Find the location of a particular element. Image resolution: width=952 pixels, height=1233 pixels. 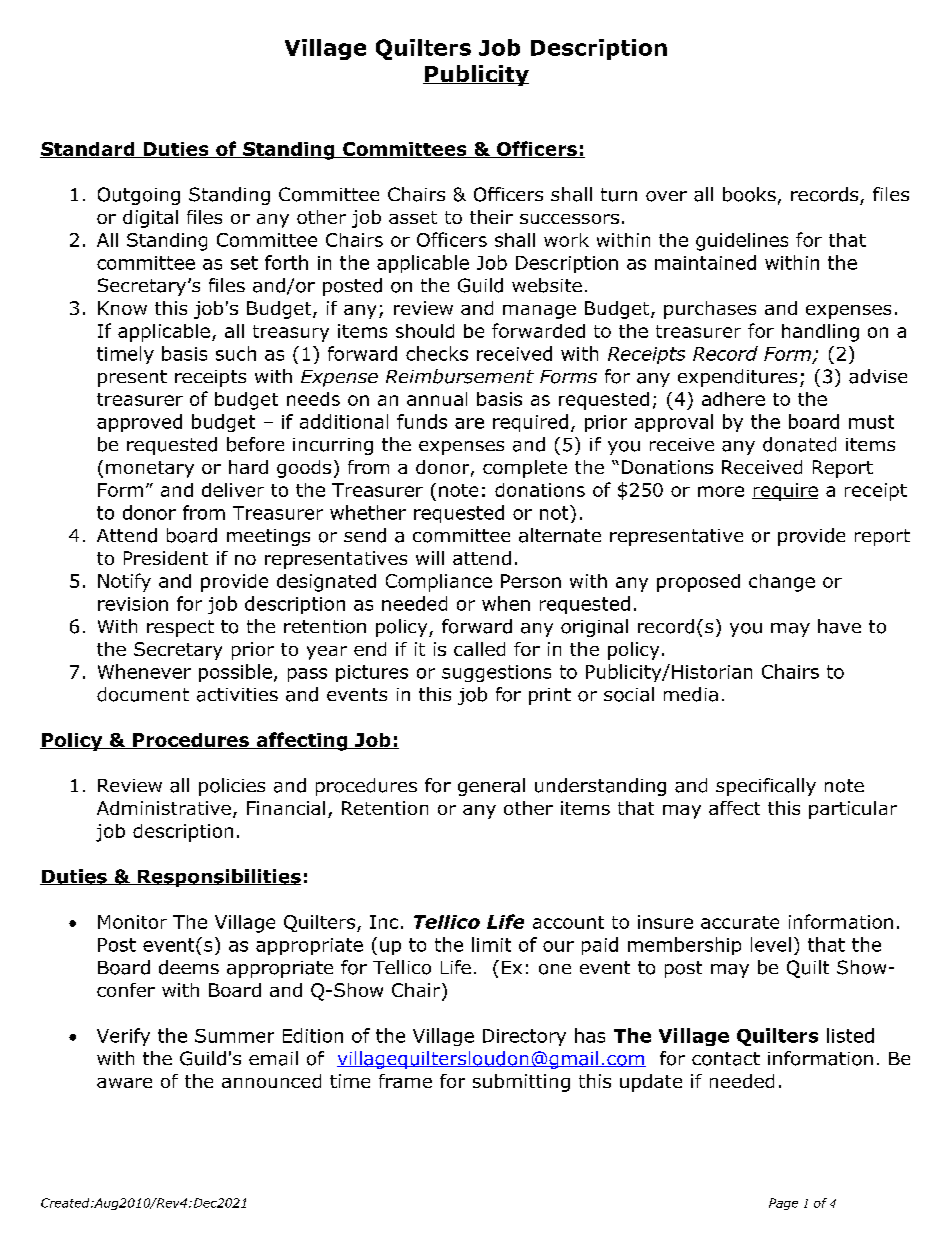

Reimbursement is located at coordinates (460, 376).
